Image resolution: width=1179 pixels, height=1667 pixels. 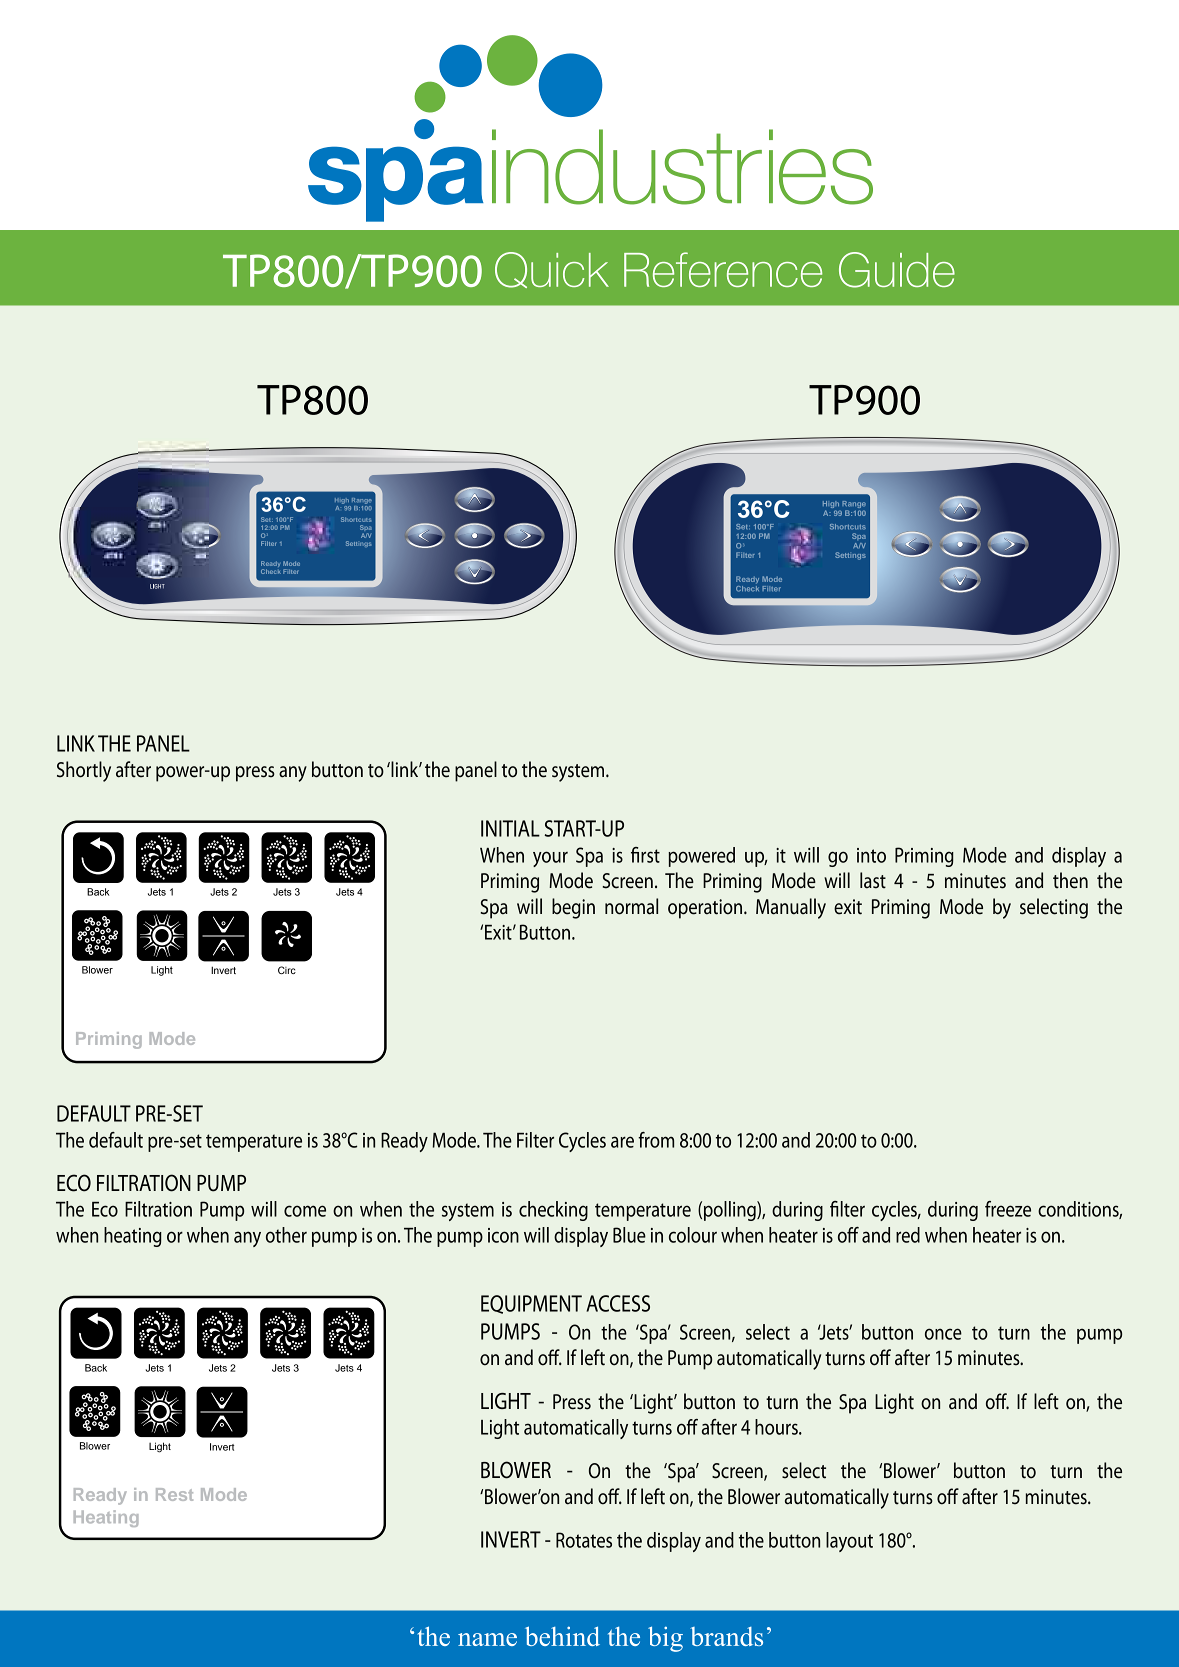 I want to click on into, so click(x=871, y=855).
